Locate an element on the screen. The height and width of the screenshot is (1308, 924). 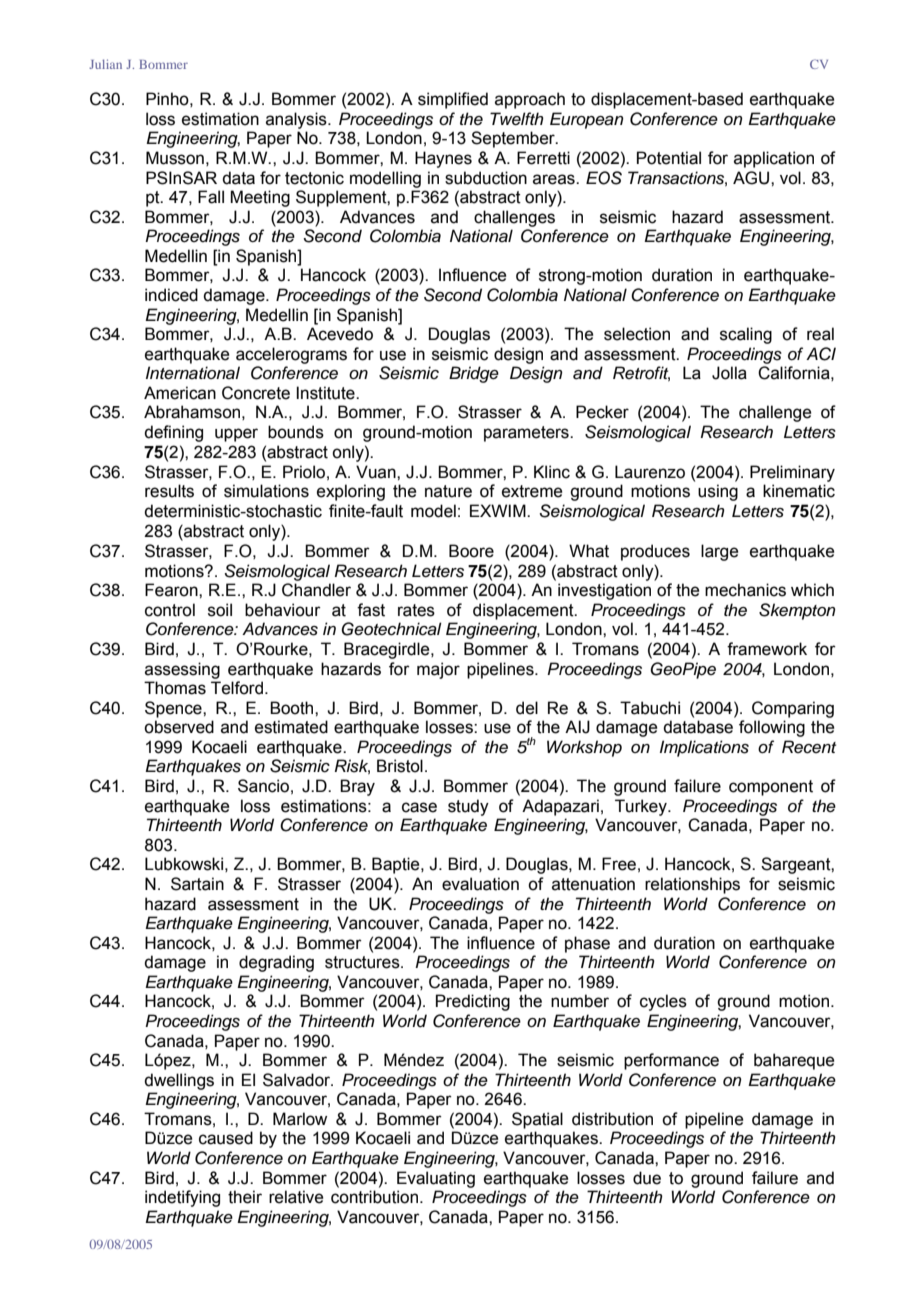
using is located at coordinates (718, 492).
